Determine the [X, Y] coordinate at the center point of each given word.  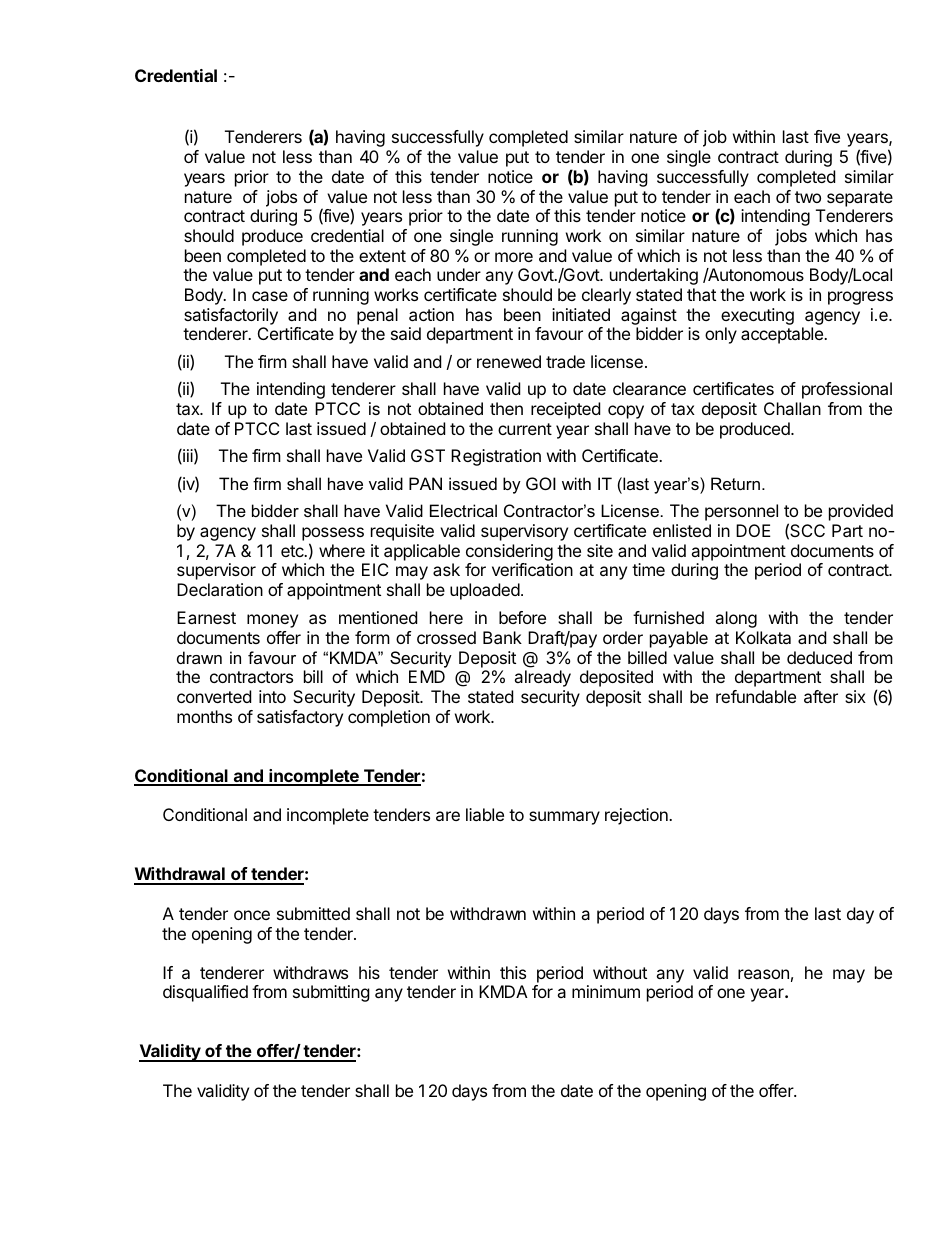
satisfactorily [231, 316]
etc [293, 551]
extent [382, 256]
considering [509, 552]
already [542, 678]
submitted [313, 913]
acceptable [783, 335]
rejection [637, 816]
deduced [819, 657]
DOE [753, 530]
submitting [331, 993]
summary [564, 818]
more [514, 257]
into [272, 696]
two [808, 197]
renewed [509, 361]
